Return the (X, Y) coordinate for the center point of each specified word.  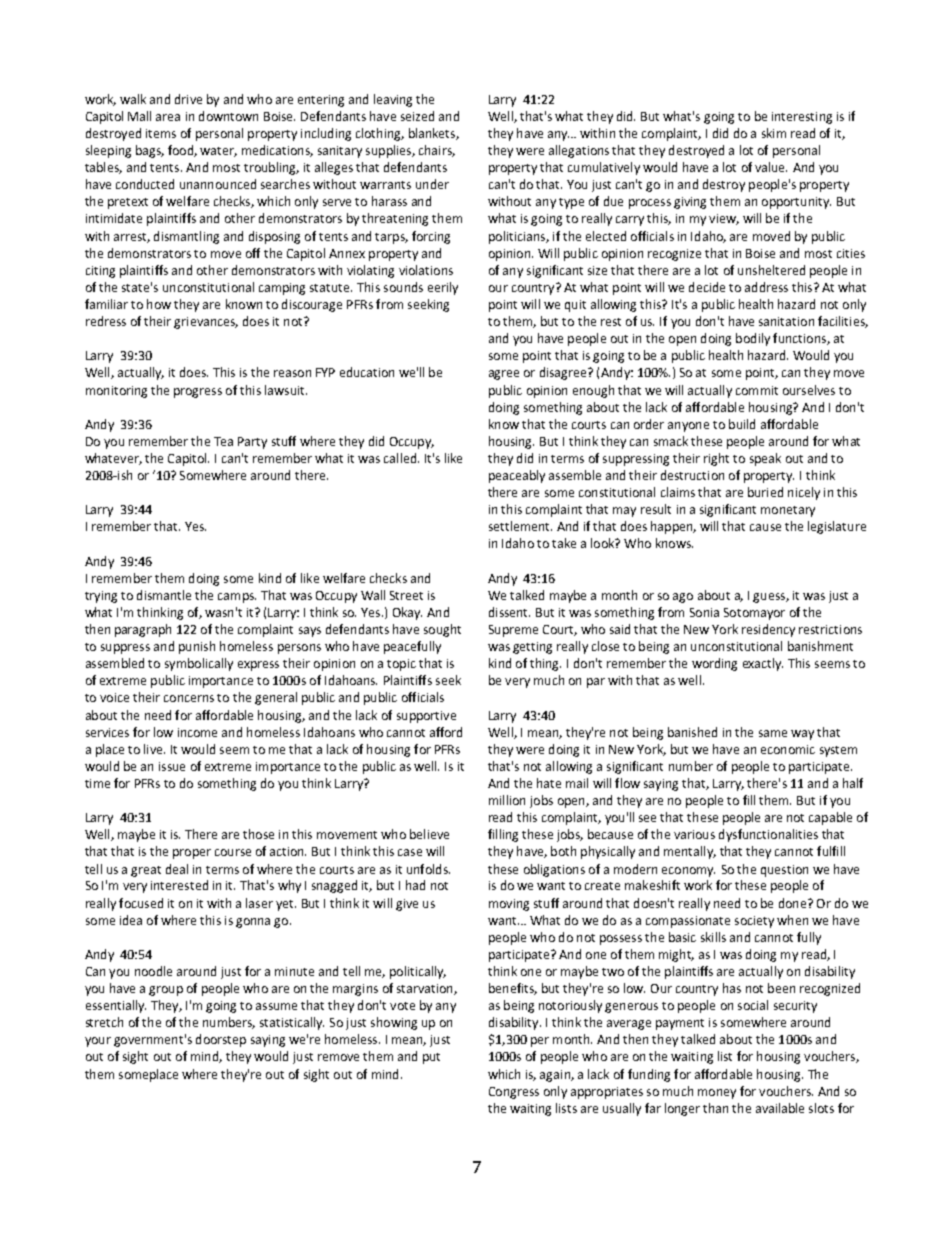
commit (757, 390)
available (780, 1108)
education (367, 372)
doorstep (221, 1040)
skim (774, 133)
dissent (509, 612)
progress (198, 393)
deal (177, 869)
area (168, 117)
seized (417, 116)
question (784, 871)
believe (429, 834)
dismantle (164, 595)
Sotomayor (754, 614)
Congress (514, 1093)
